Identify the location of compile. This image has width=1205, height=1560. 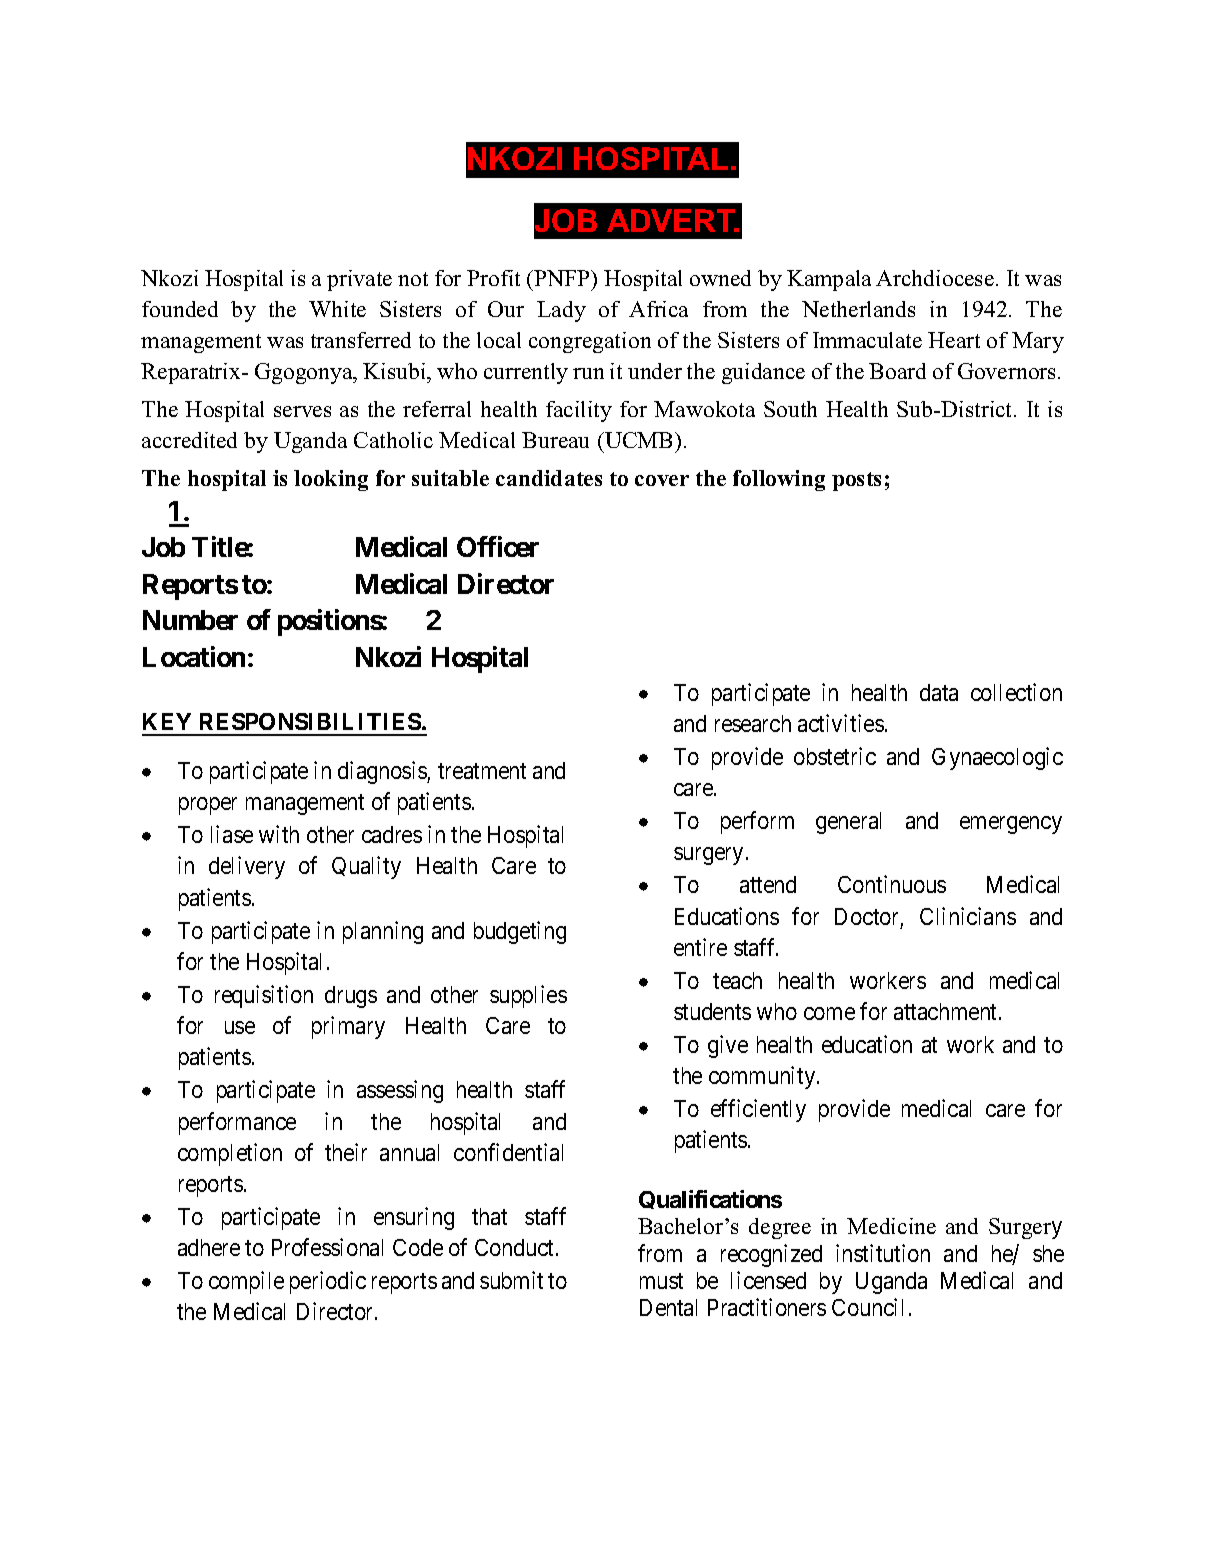
(246, 1282).
